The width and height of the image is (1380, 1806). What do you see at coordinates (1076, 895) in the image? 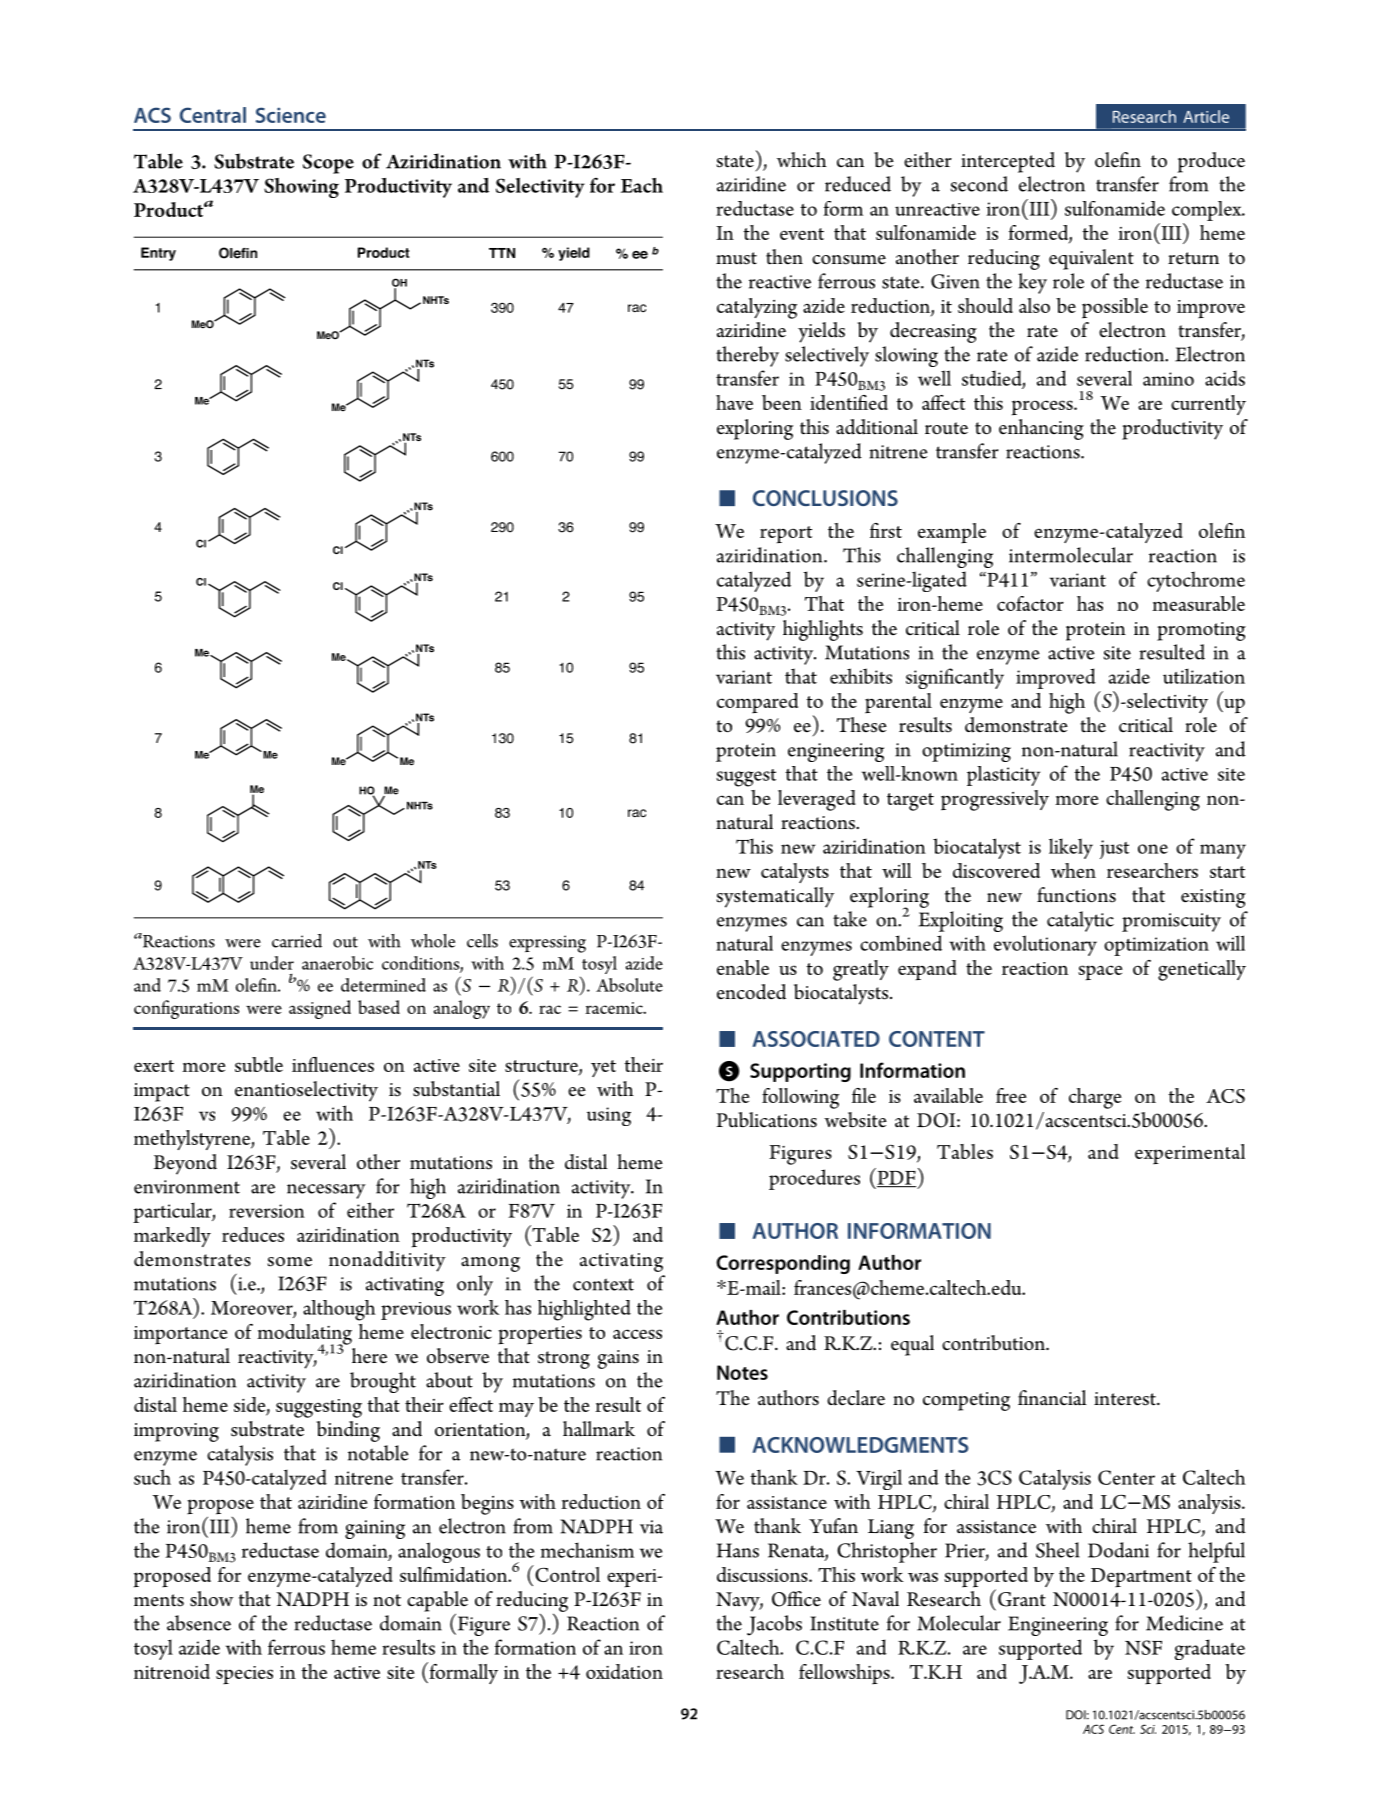
I see `functions` at bounding box center [1076, 895].
